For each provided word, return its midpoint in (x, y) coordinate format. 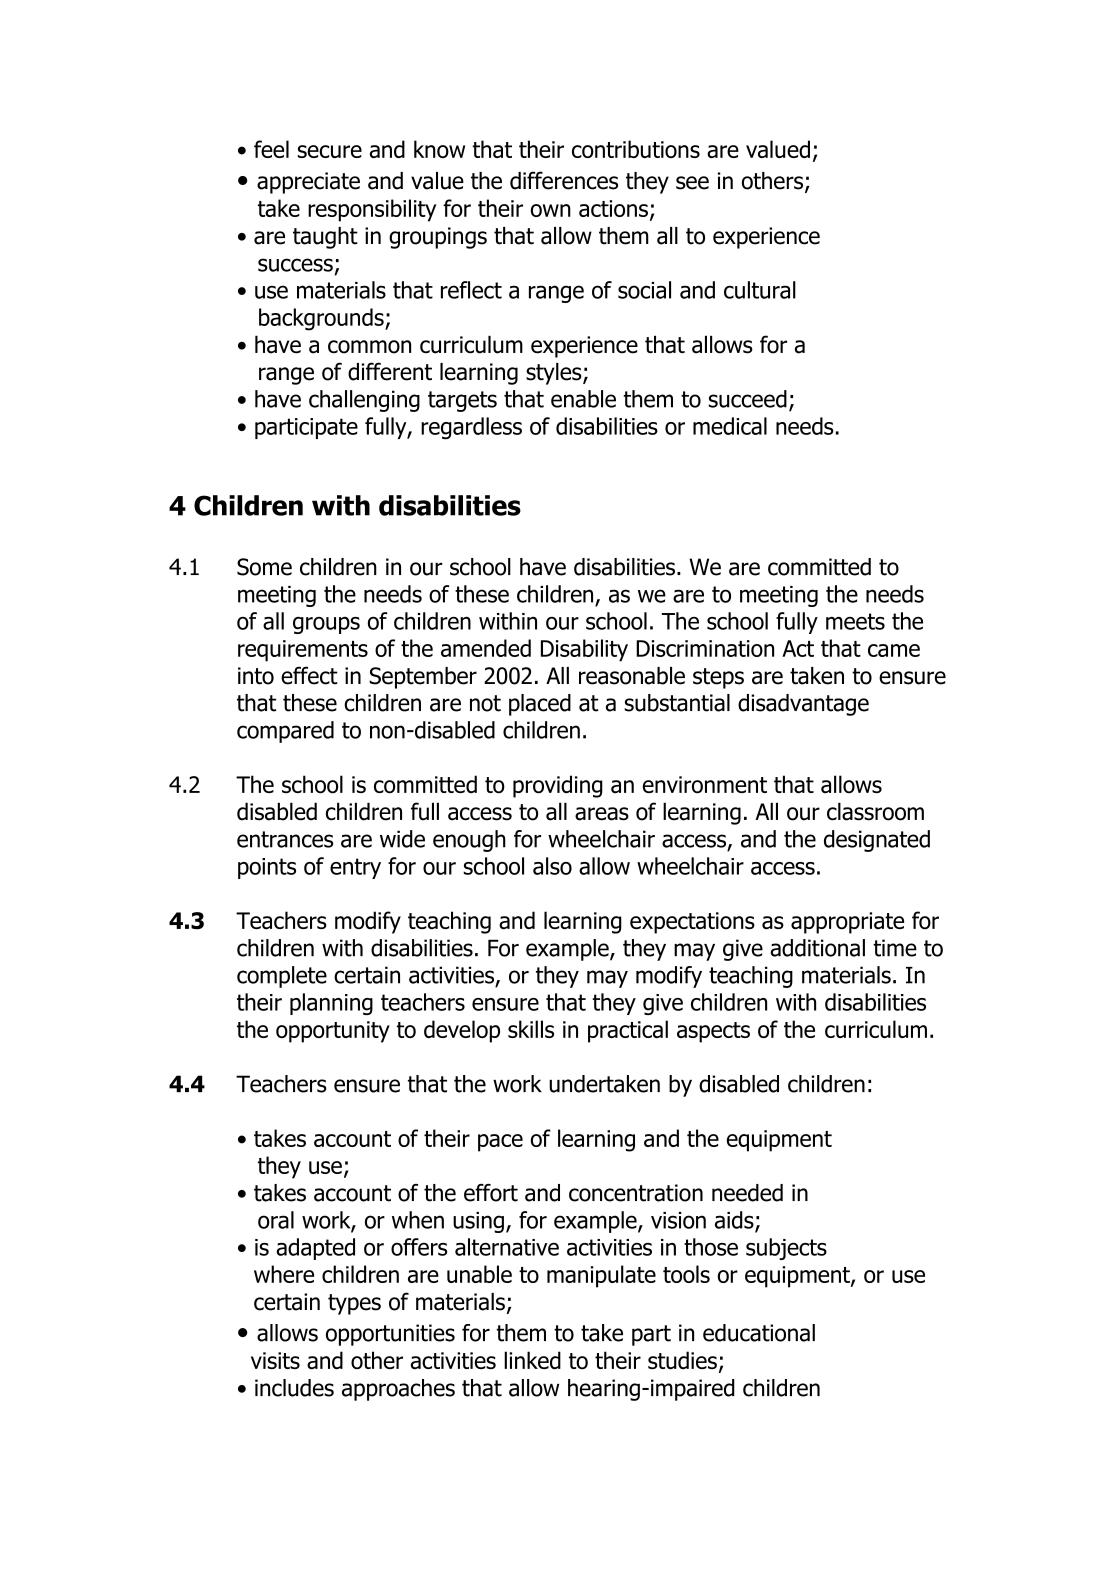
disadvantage (803, 705)
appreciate (308, 183)
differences (564, 180)
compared (285, 732)
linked (532, 1360)
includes (294, 1388)
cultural (760, 290)
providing (558, 786)
